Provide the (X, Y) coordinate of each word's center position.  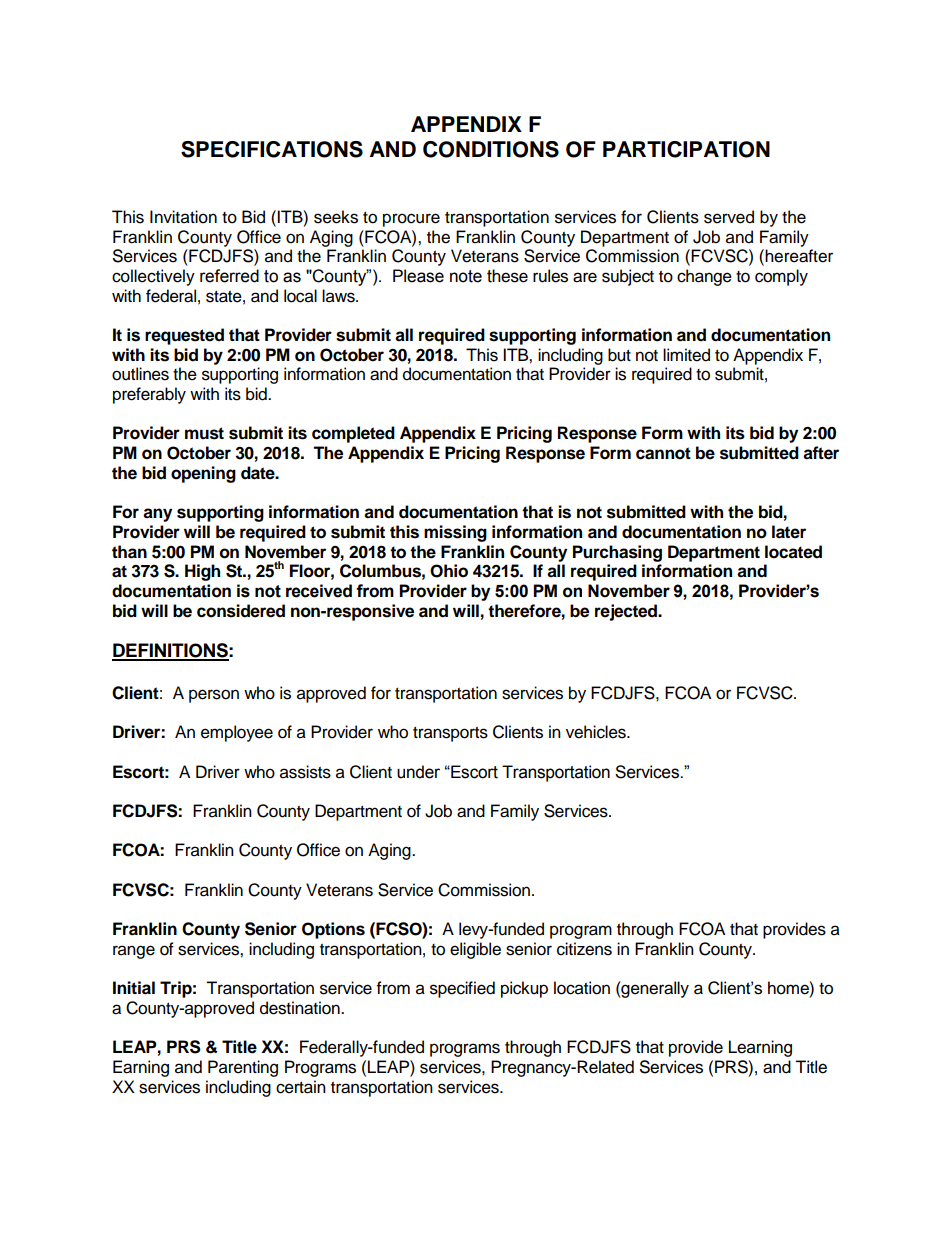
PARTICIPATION (686, 149)
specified (462, 989)
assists (305, 772)
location (582, 988)
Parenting (243, 1068)
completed (353, 434)
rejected (627, 612)
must (204, 433)
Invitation (183, 217)
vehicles (597, 732)
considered (241, 611)
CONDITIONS (491, 149)
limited (686, 355)
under (418, 772)
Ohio (449, 571)
